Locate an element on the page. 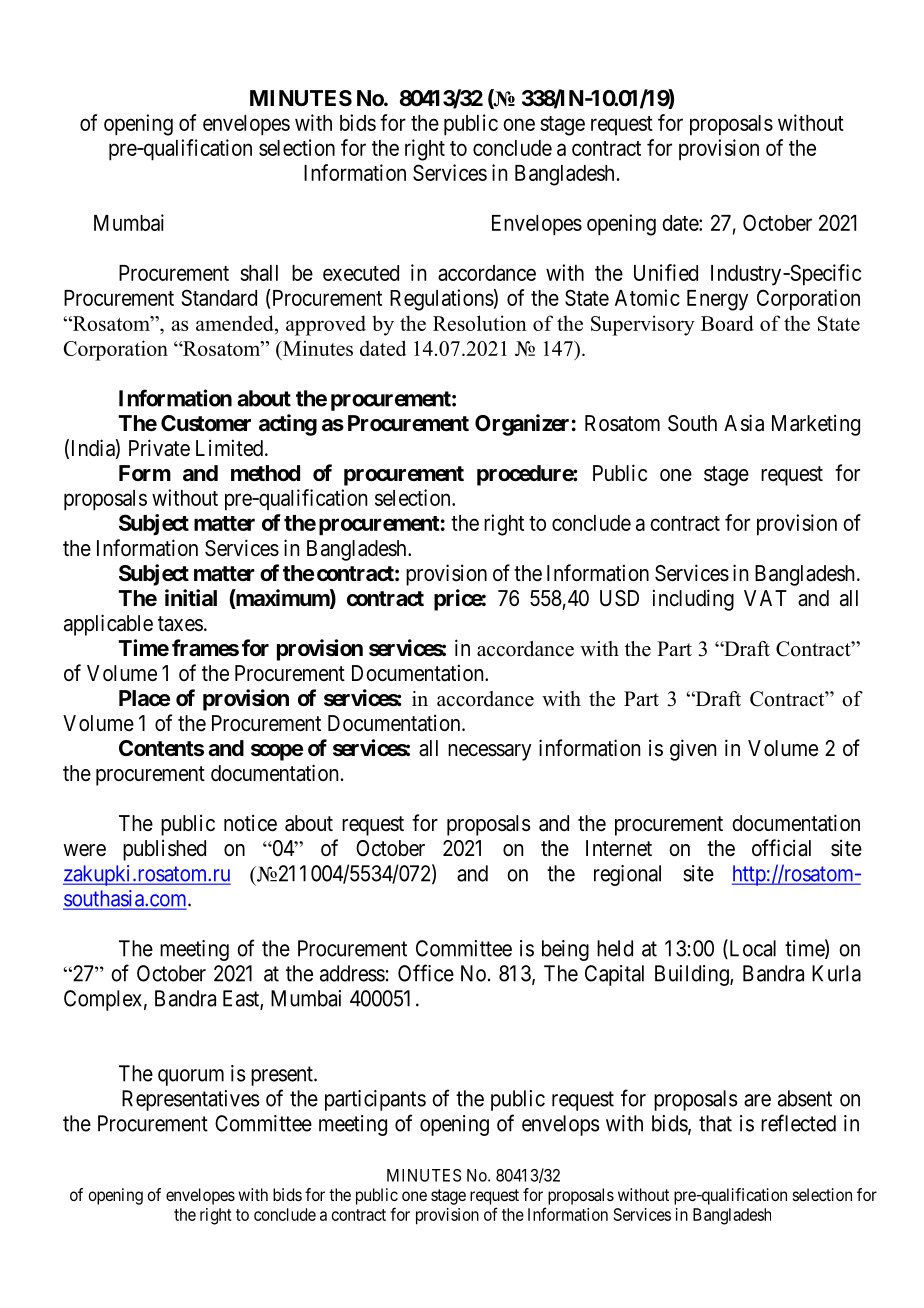  Private is located at coordinates (159, 448).
